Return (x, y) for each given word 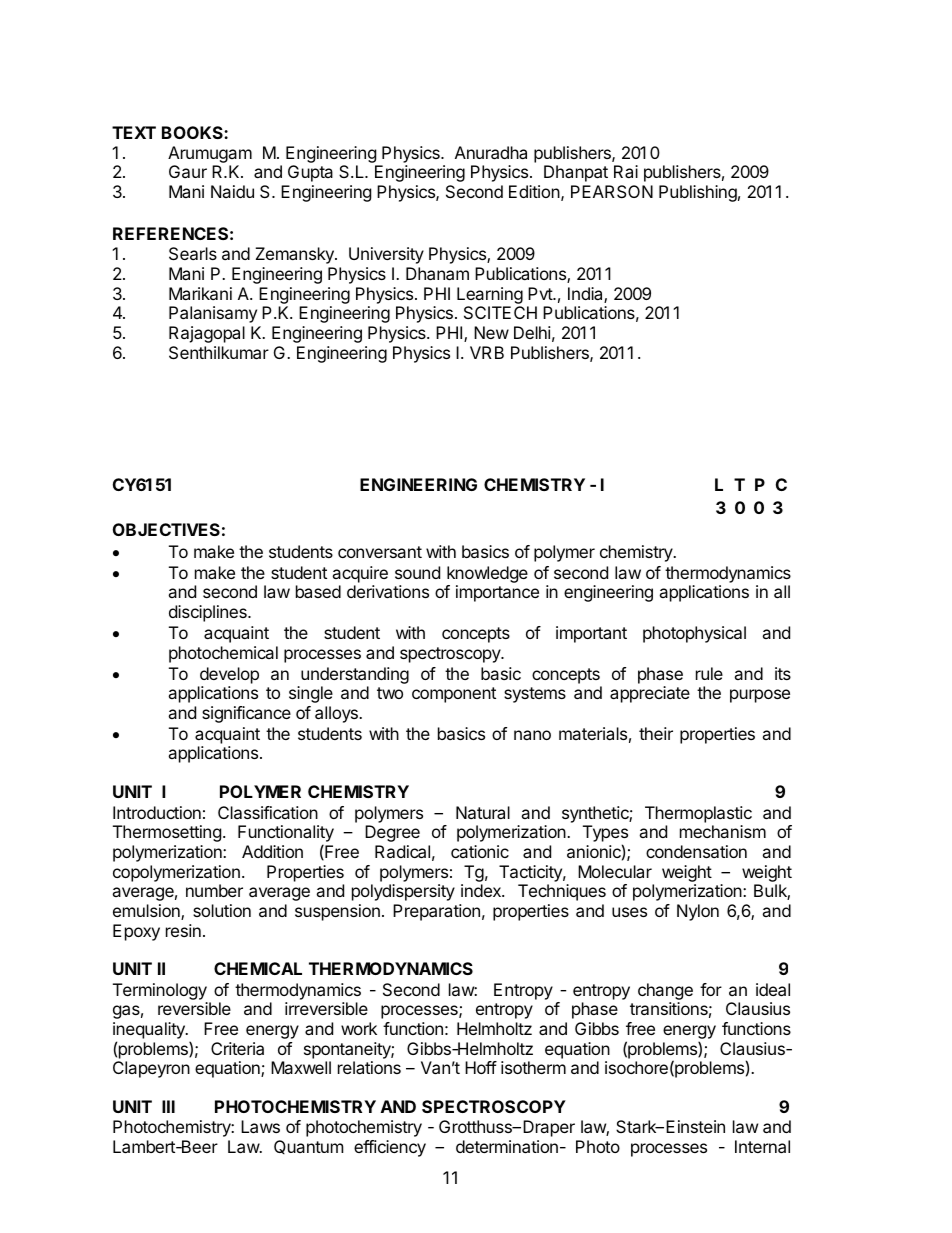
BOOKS (193, 132)
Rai (626, 171)
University (386, 255)
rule (709, 673)
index (482, 890)
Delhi (532, 332)
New (491, 332)
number (214, 890)
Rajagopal (207, 334)
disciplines (209, 613)
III (168, 1106)
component (454, 695)
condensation (696, 851)
